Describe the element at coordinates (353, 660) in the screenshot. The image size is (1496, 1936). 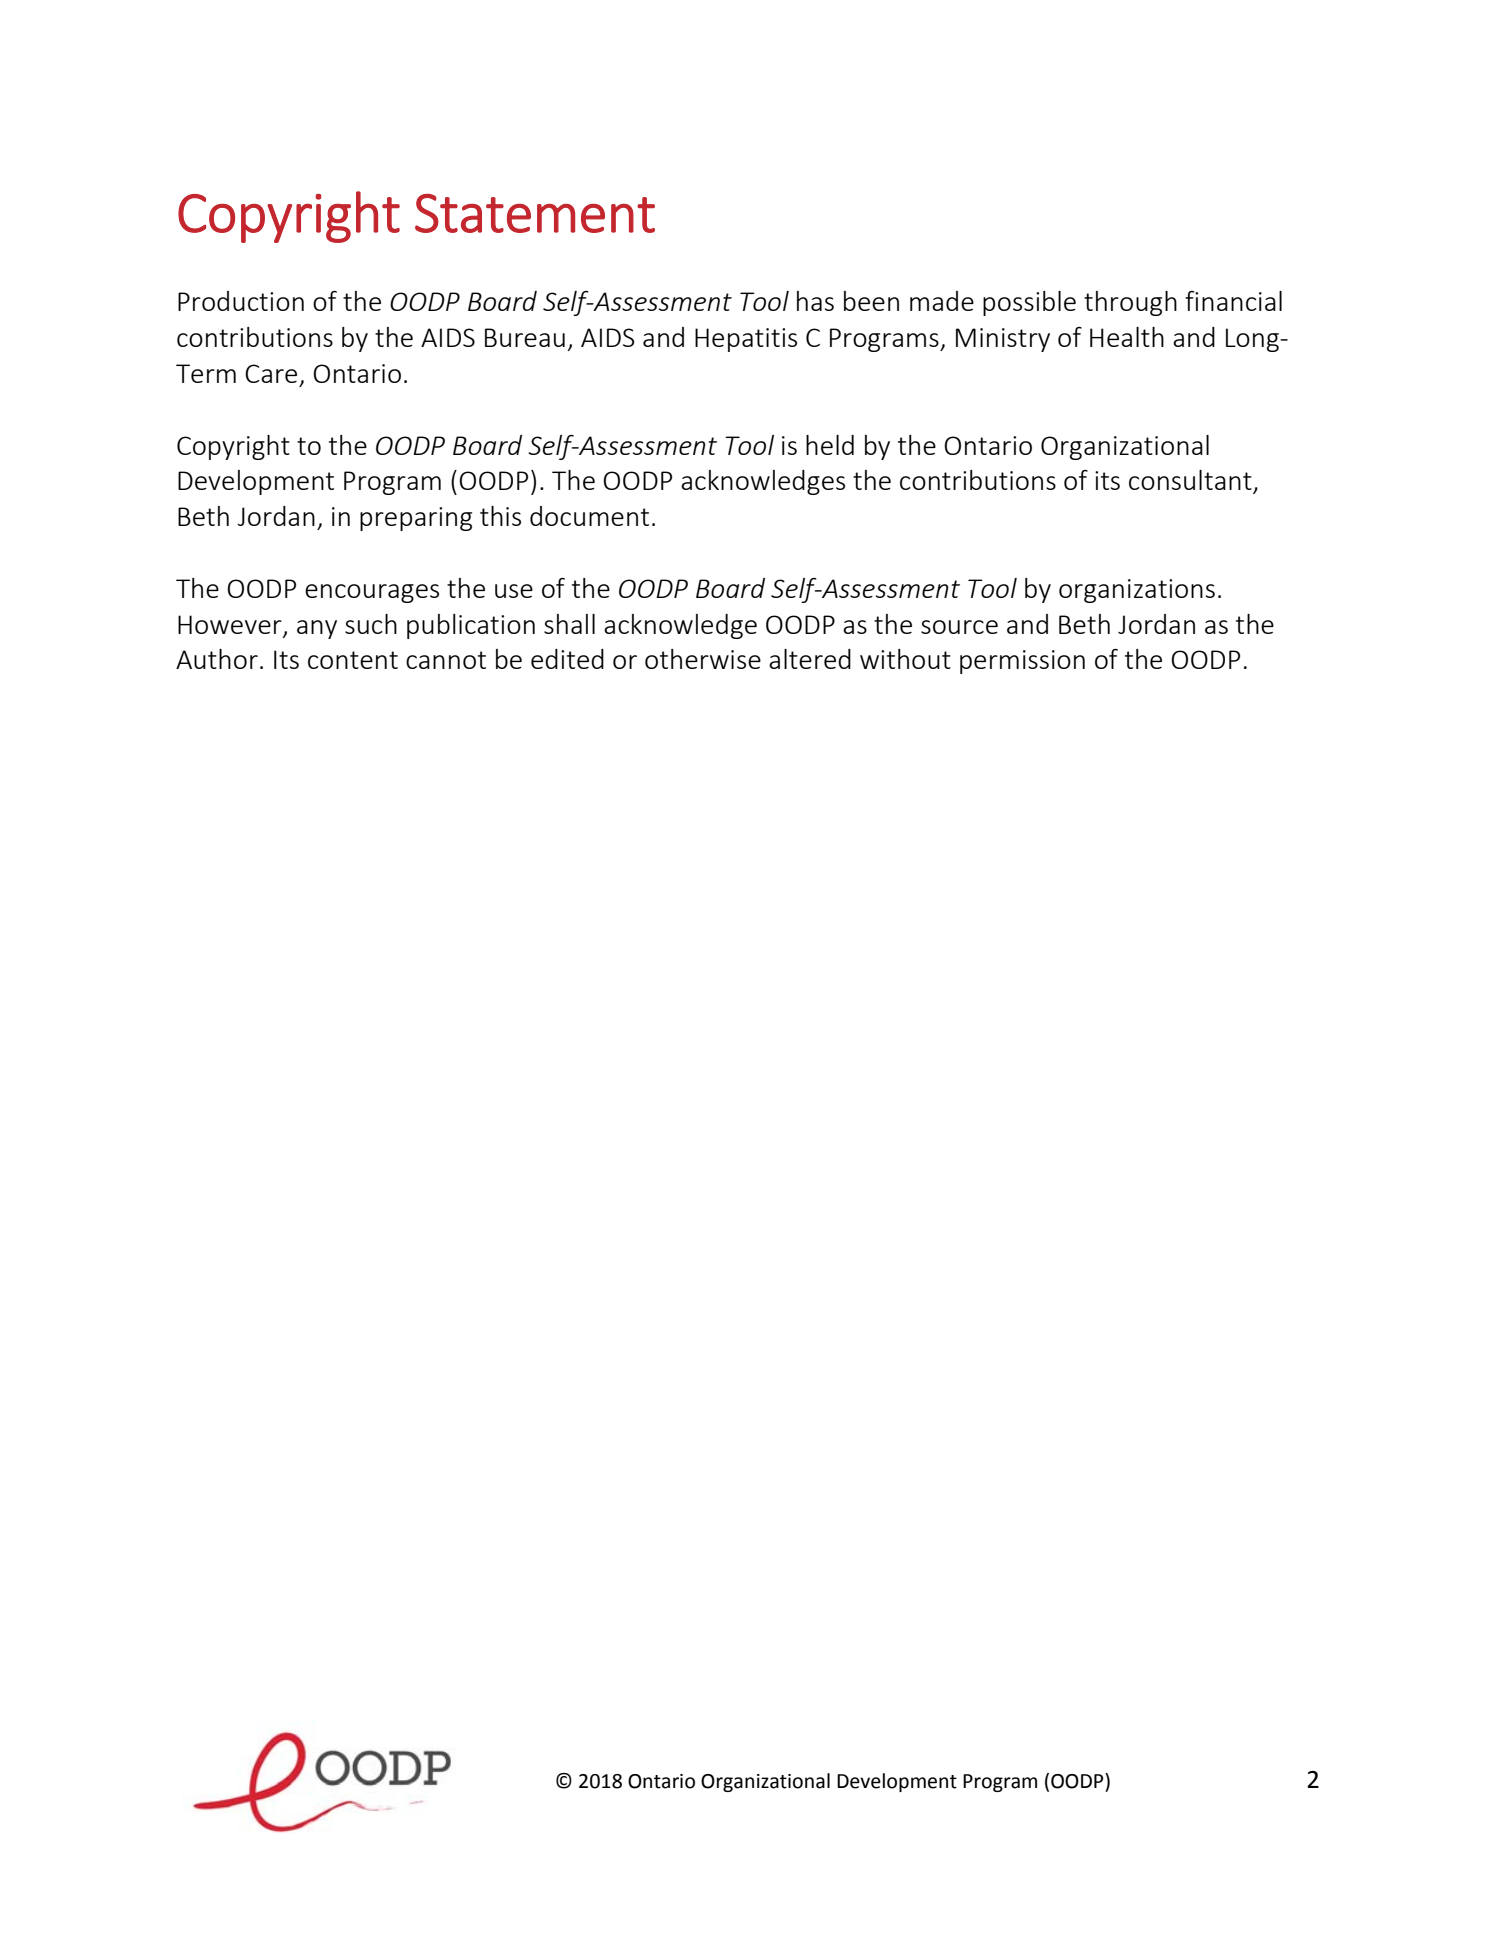
I see `content` at that location.
